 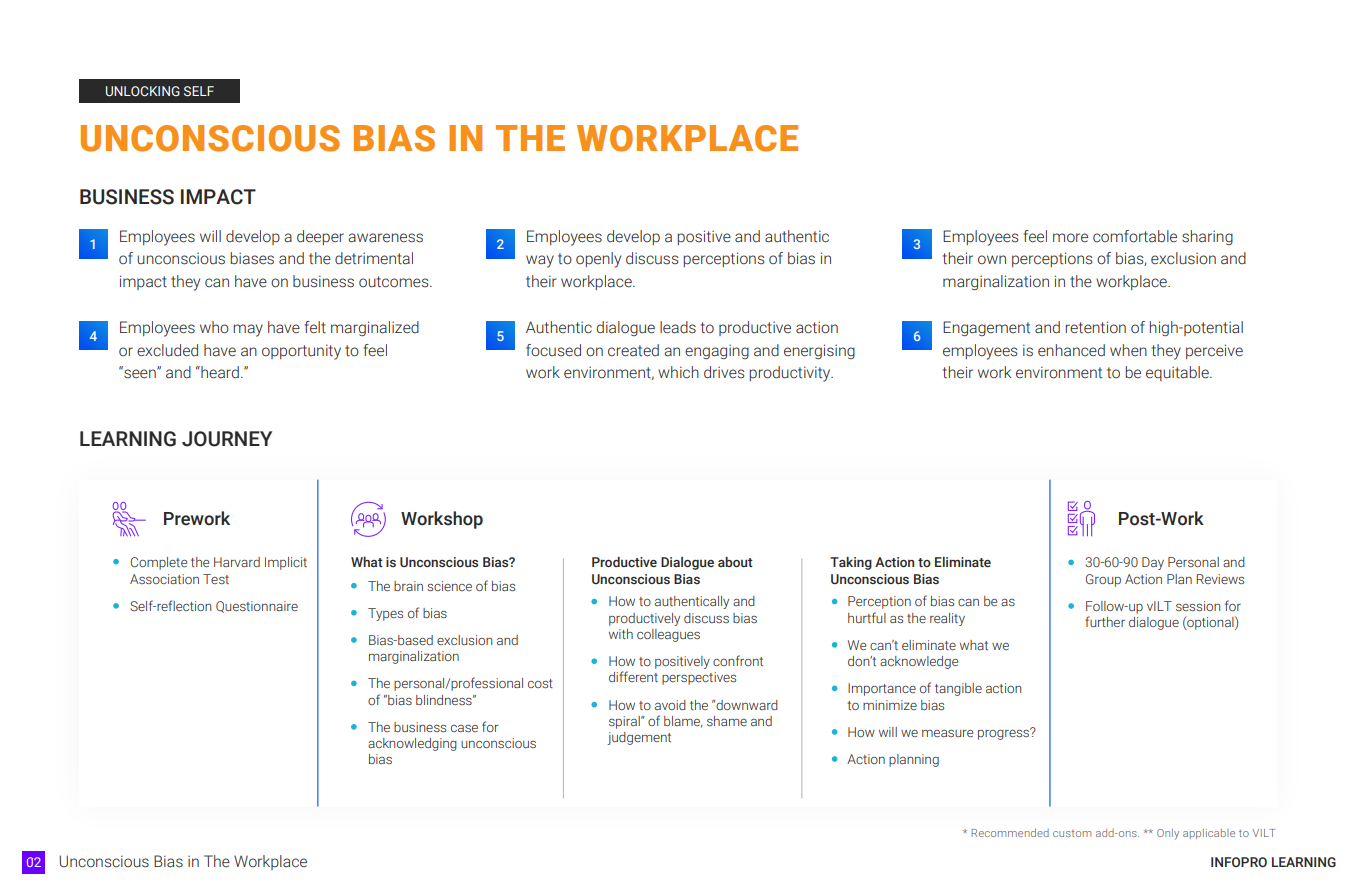 I want to click on UNLOCKING, so click(x=143, y=91).
